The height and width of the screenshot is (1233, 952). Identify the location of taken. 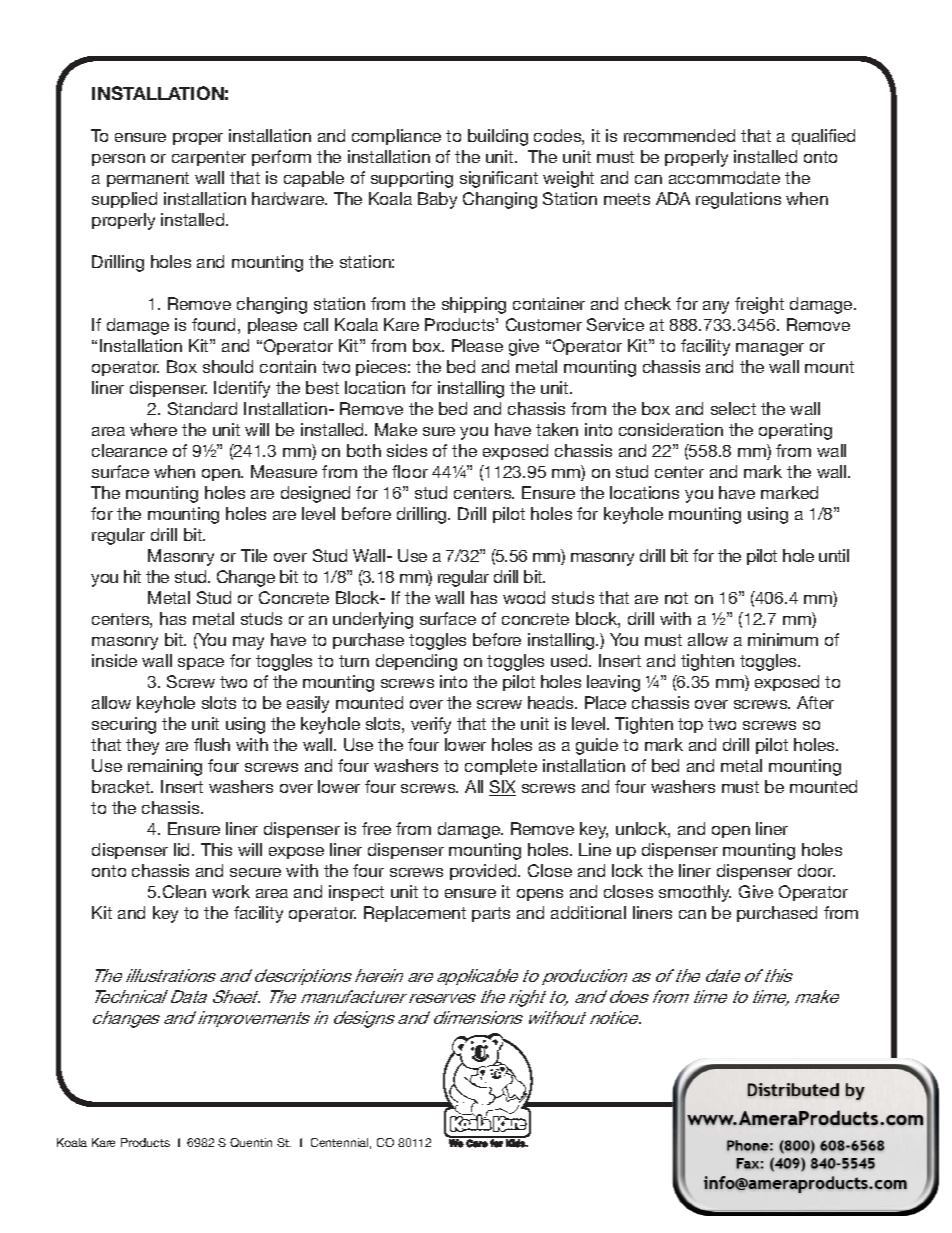
(557, 429).
